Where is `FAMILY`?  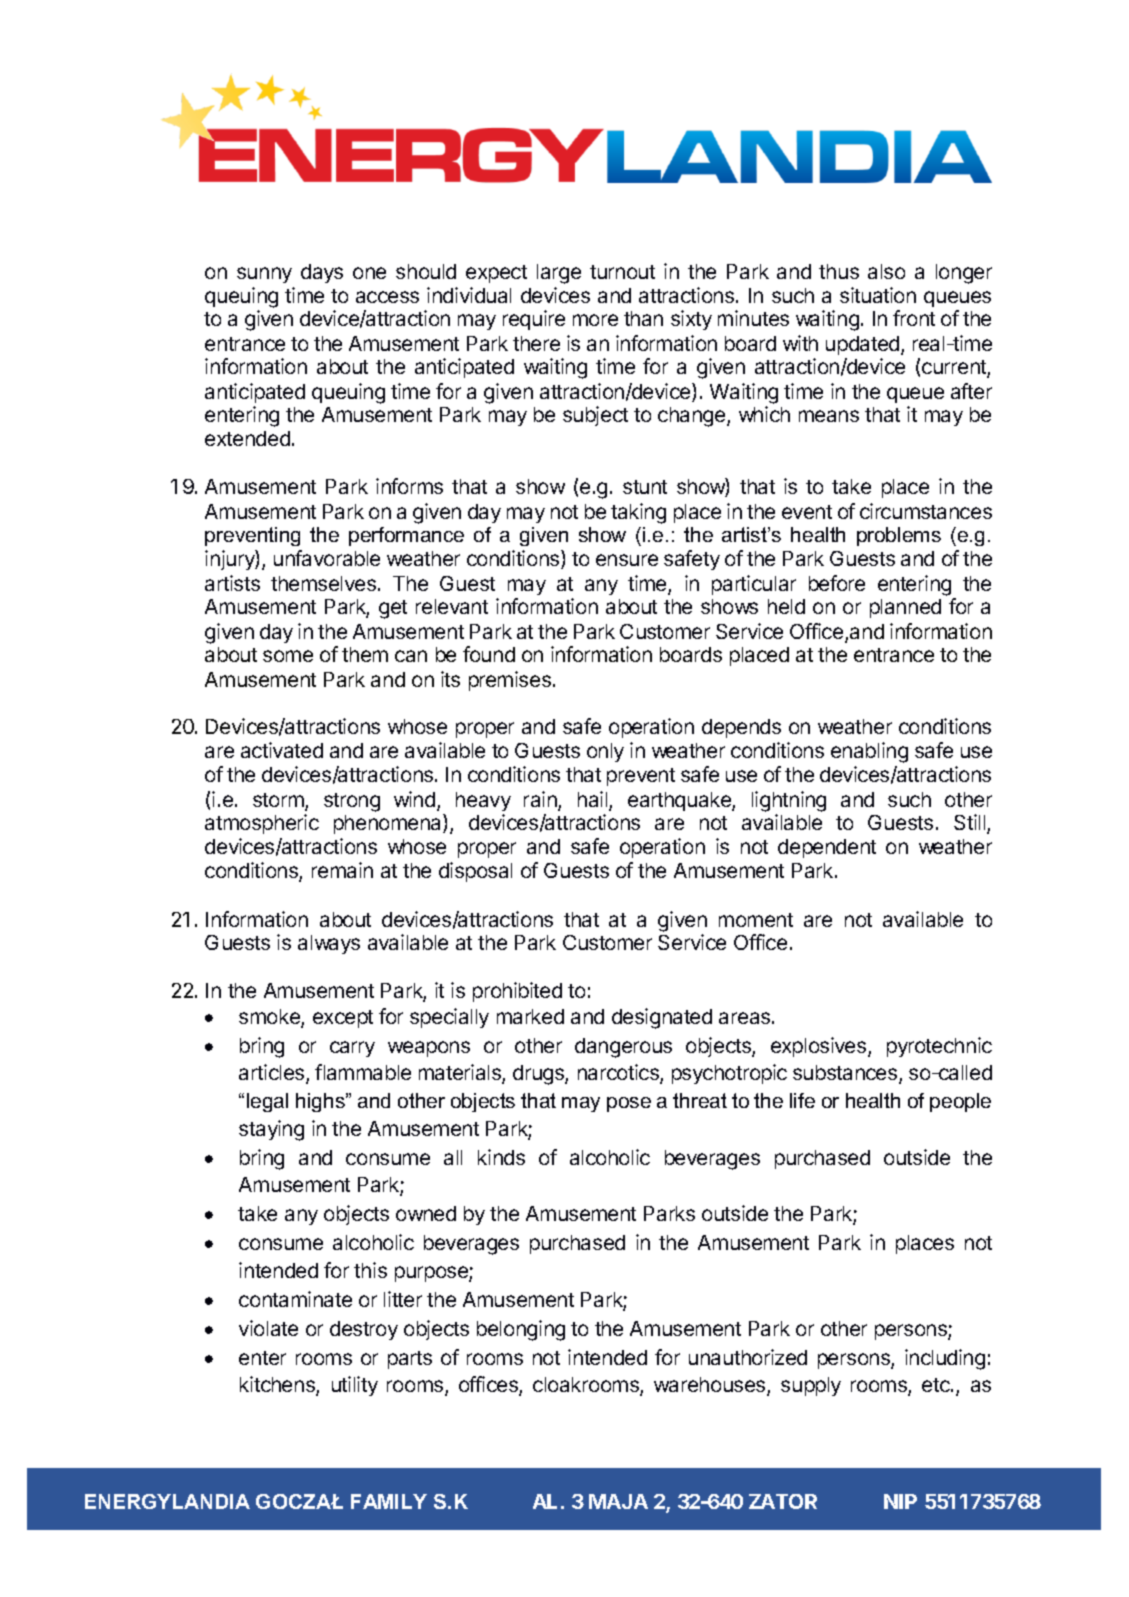
FAMILY is located at coordinates (389, 1501).
